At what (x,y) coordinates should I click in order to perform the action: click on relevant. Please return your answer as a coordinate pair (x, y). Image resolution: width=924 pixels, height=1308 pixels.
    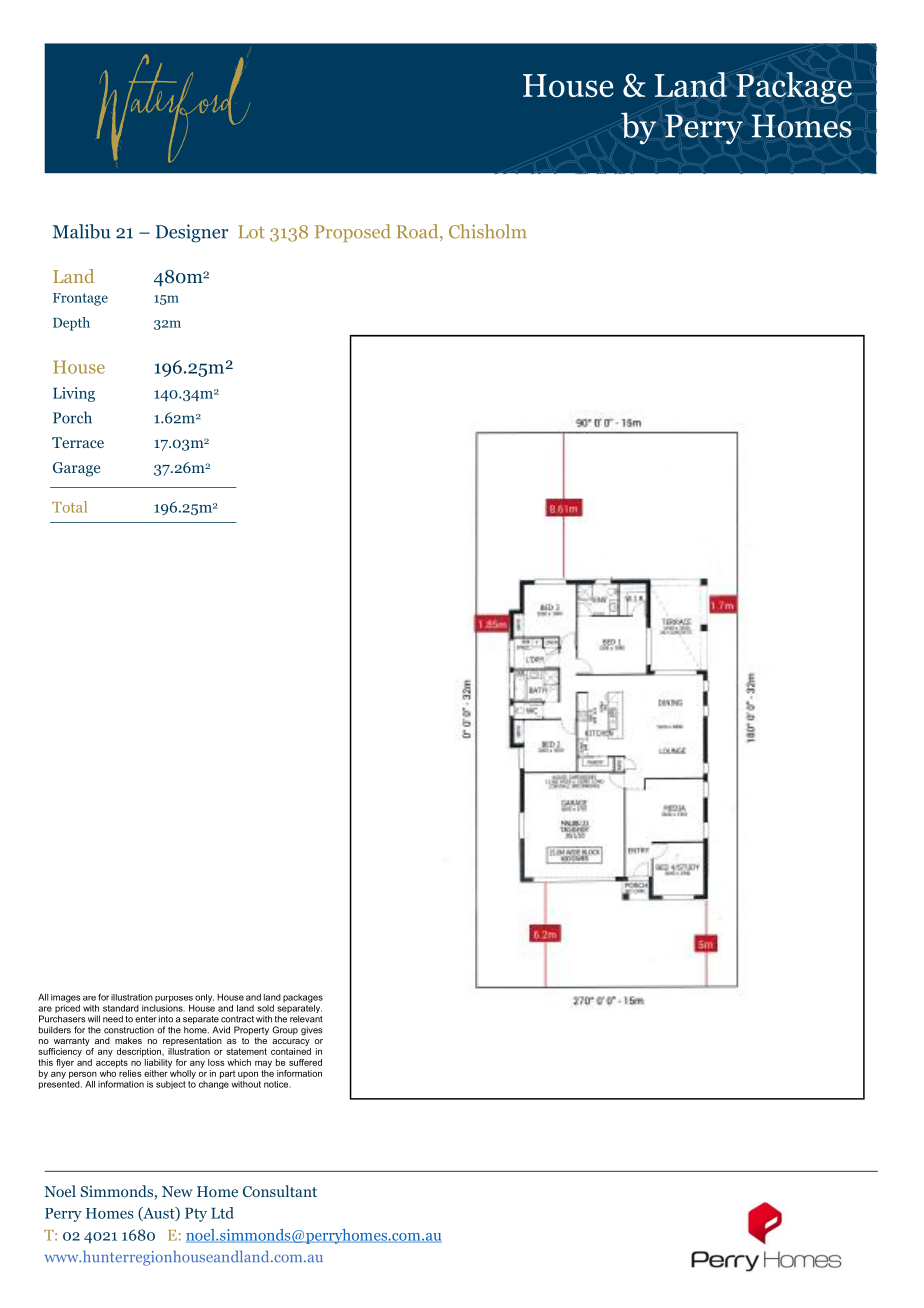
    Looking at the image, I should click on (306, 1019).
